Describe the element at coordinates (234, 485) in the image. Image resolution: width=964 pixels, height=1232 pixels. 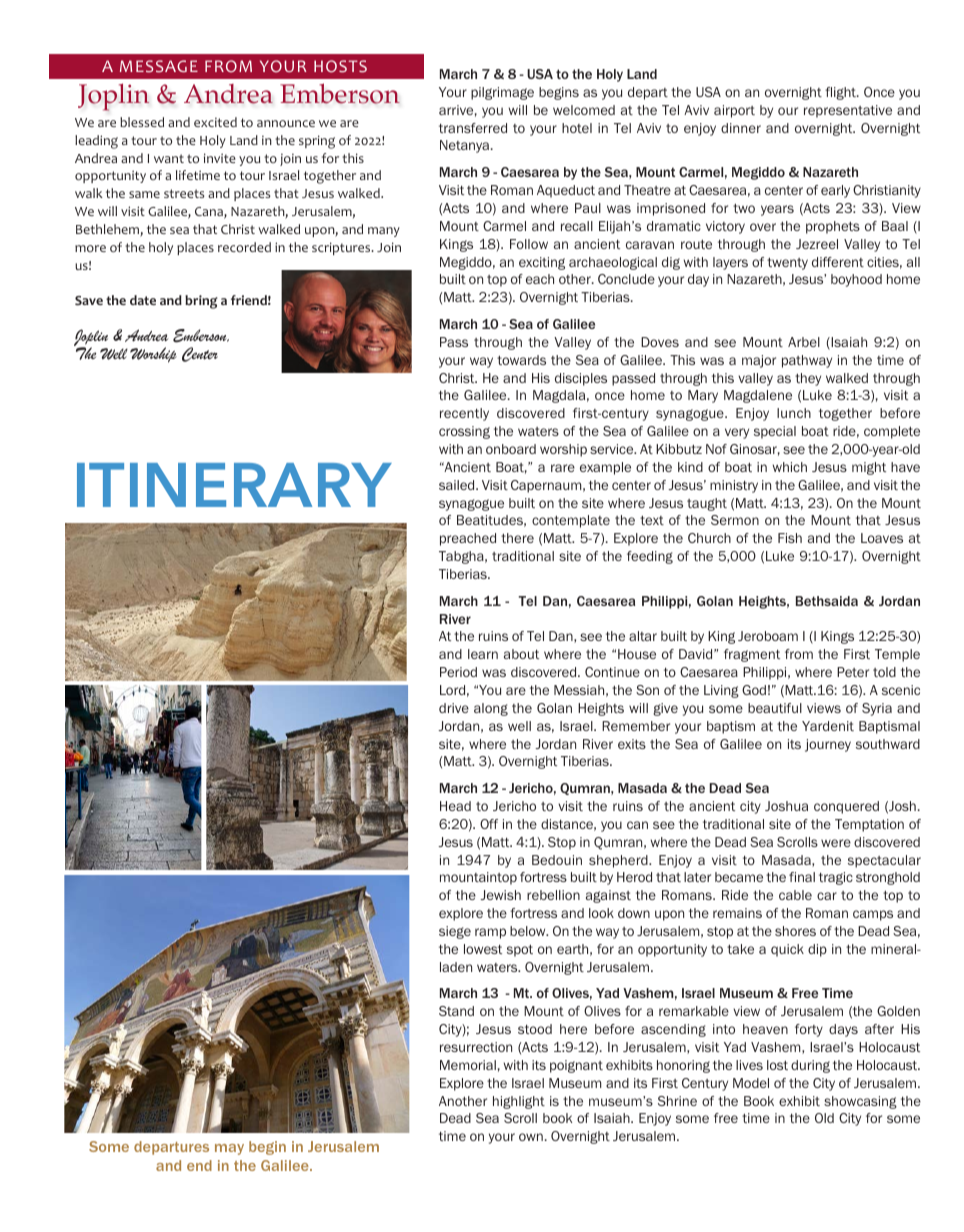
I see `ITINERARY` at that location.
